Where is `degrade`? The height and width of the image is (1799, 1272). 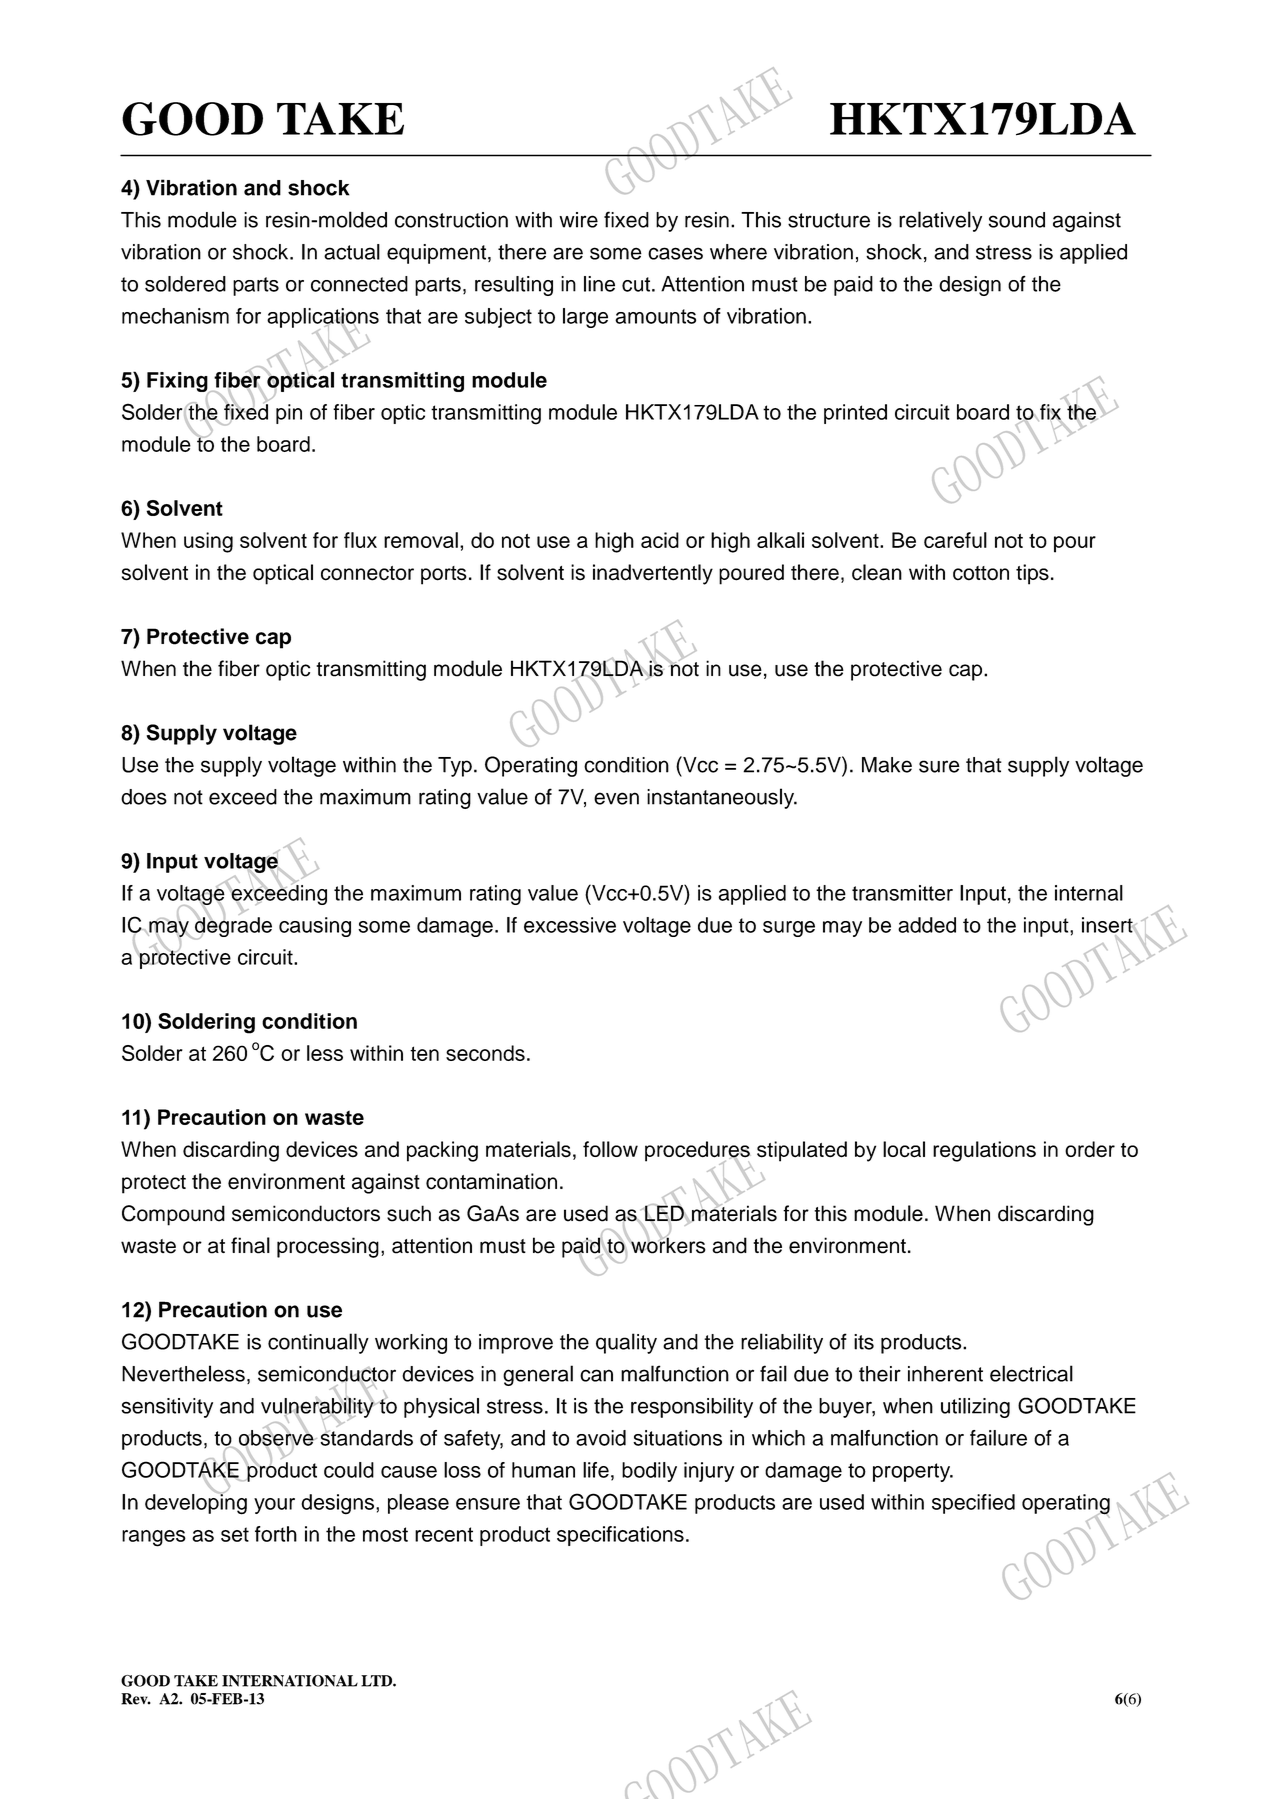
degrade is located at coordinates (232, 927).
